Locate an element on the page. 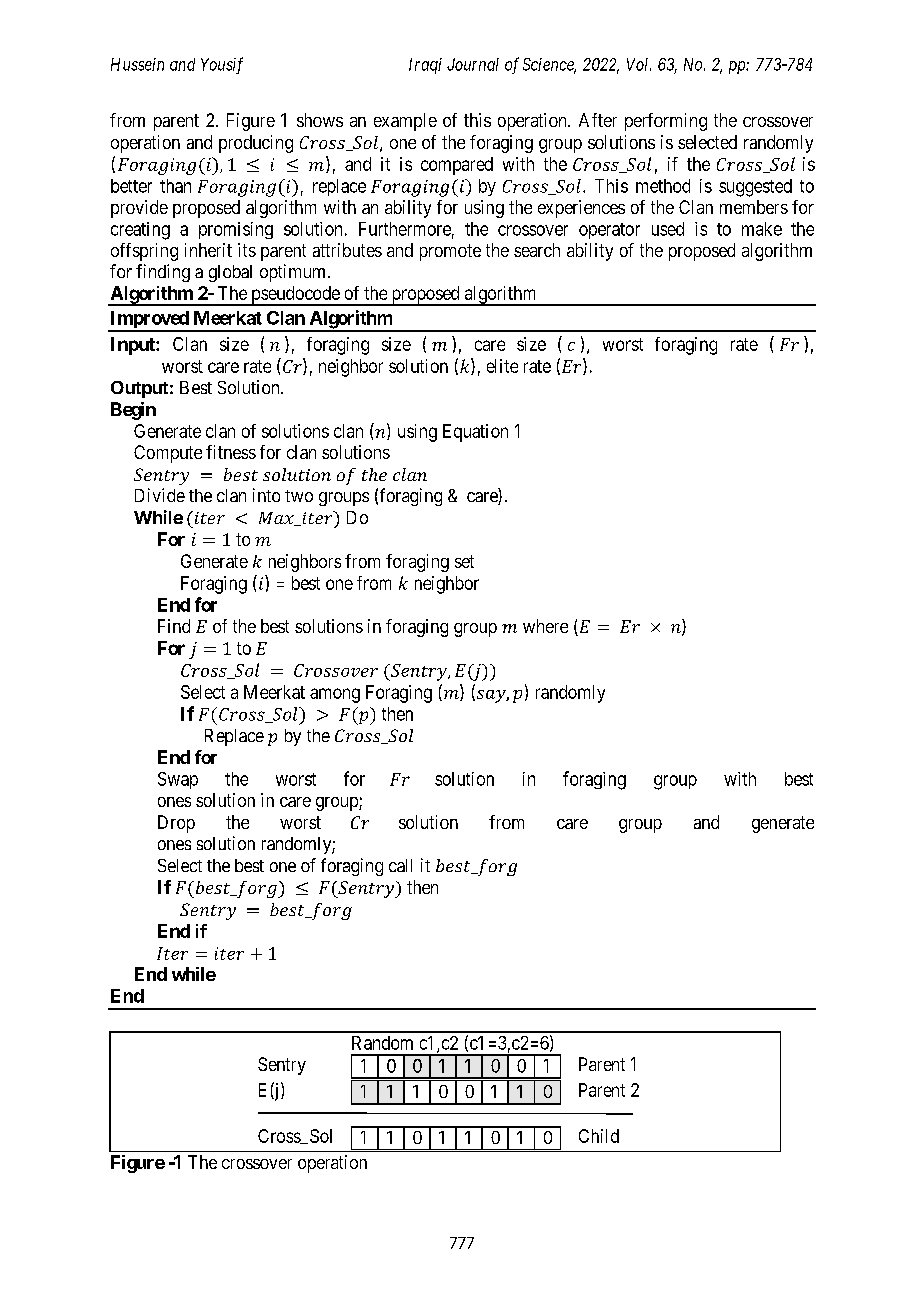 The width and height of the image is (924, 1308). producing is located at coordinates (256, 144).
